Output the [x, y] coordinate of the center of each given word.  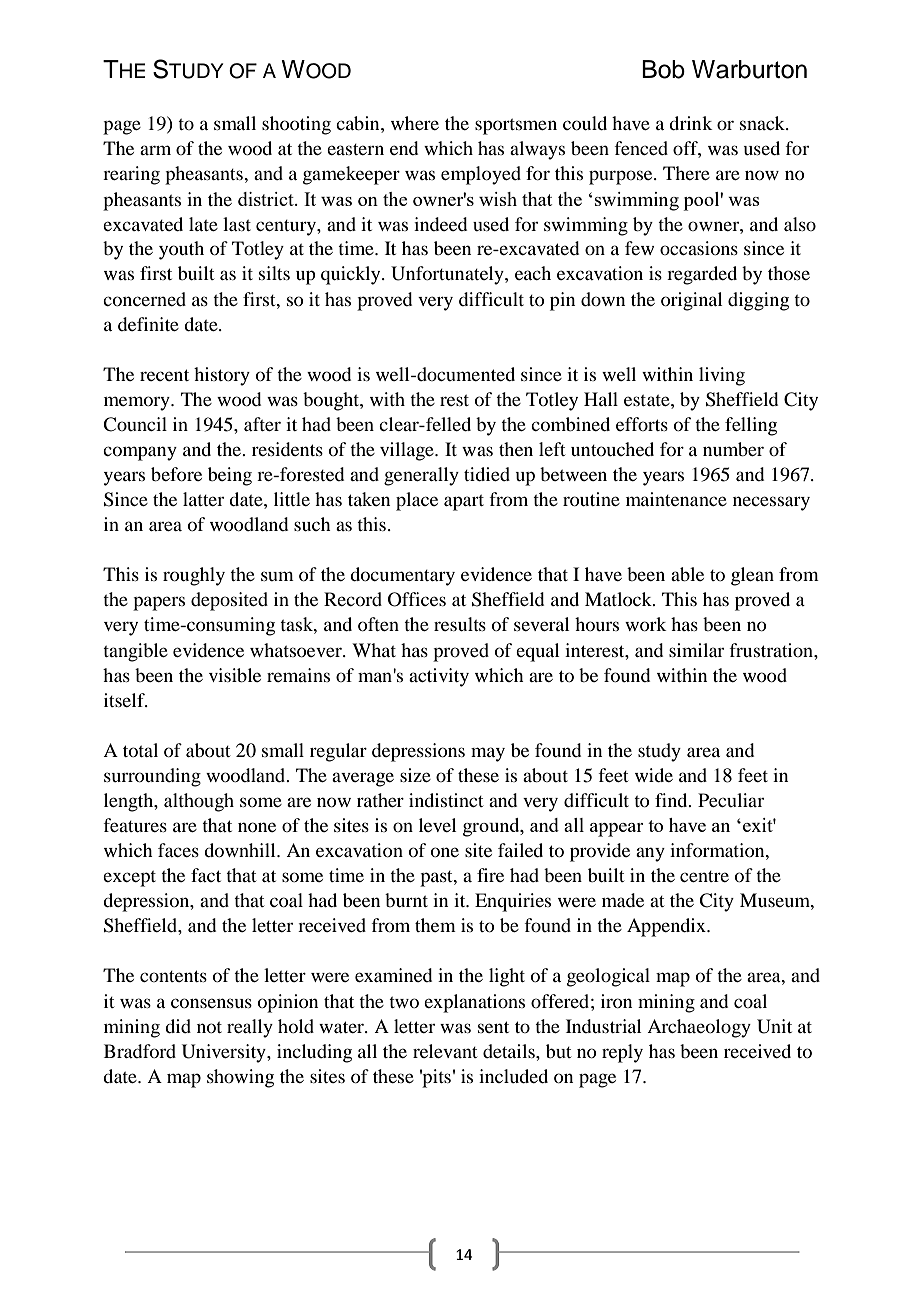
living [722, 376]
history [222, 376]
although [199, 802]
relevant [445, 1051]
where [415, 123]
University [225, 1053]
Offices [417, 599]
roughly [194, 576]
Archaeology [699, 1028]
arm [155, 150]
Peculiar [731, 800]
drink [691, 123]
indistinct [446, 800]
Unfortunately [448, 275]
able [687, 574]
